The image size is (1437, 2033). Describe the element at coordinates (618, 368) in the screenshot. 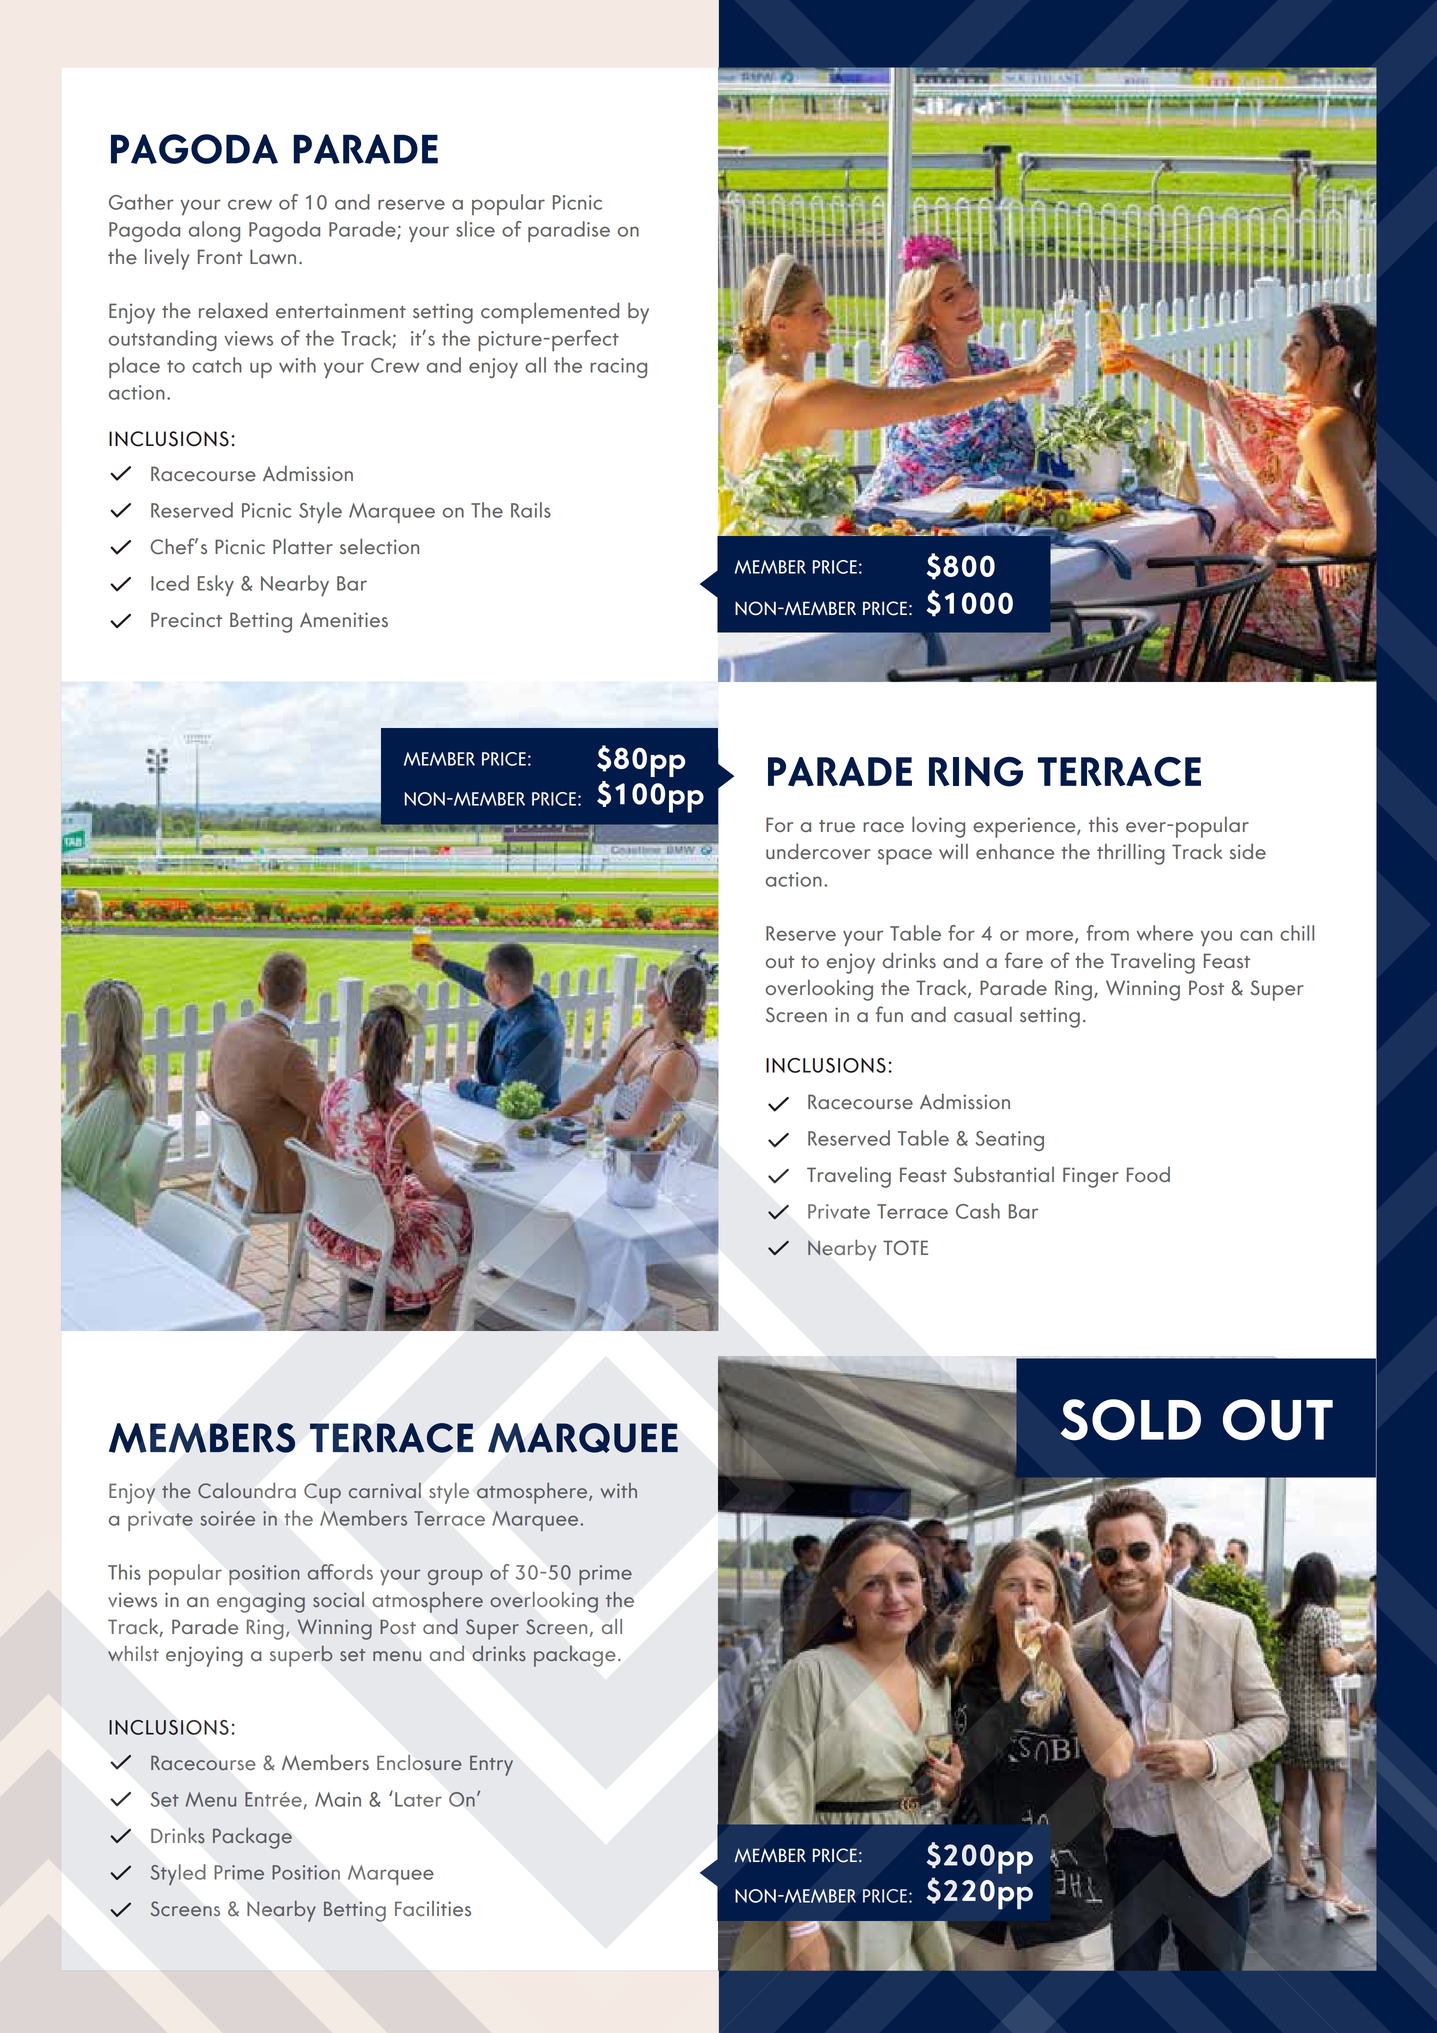

I see `racing` at that location.
